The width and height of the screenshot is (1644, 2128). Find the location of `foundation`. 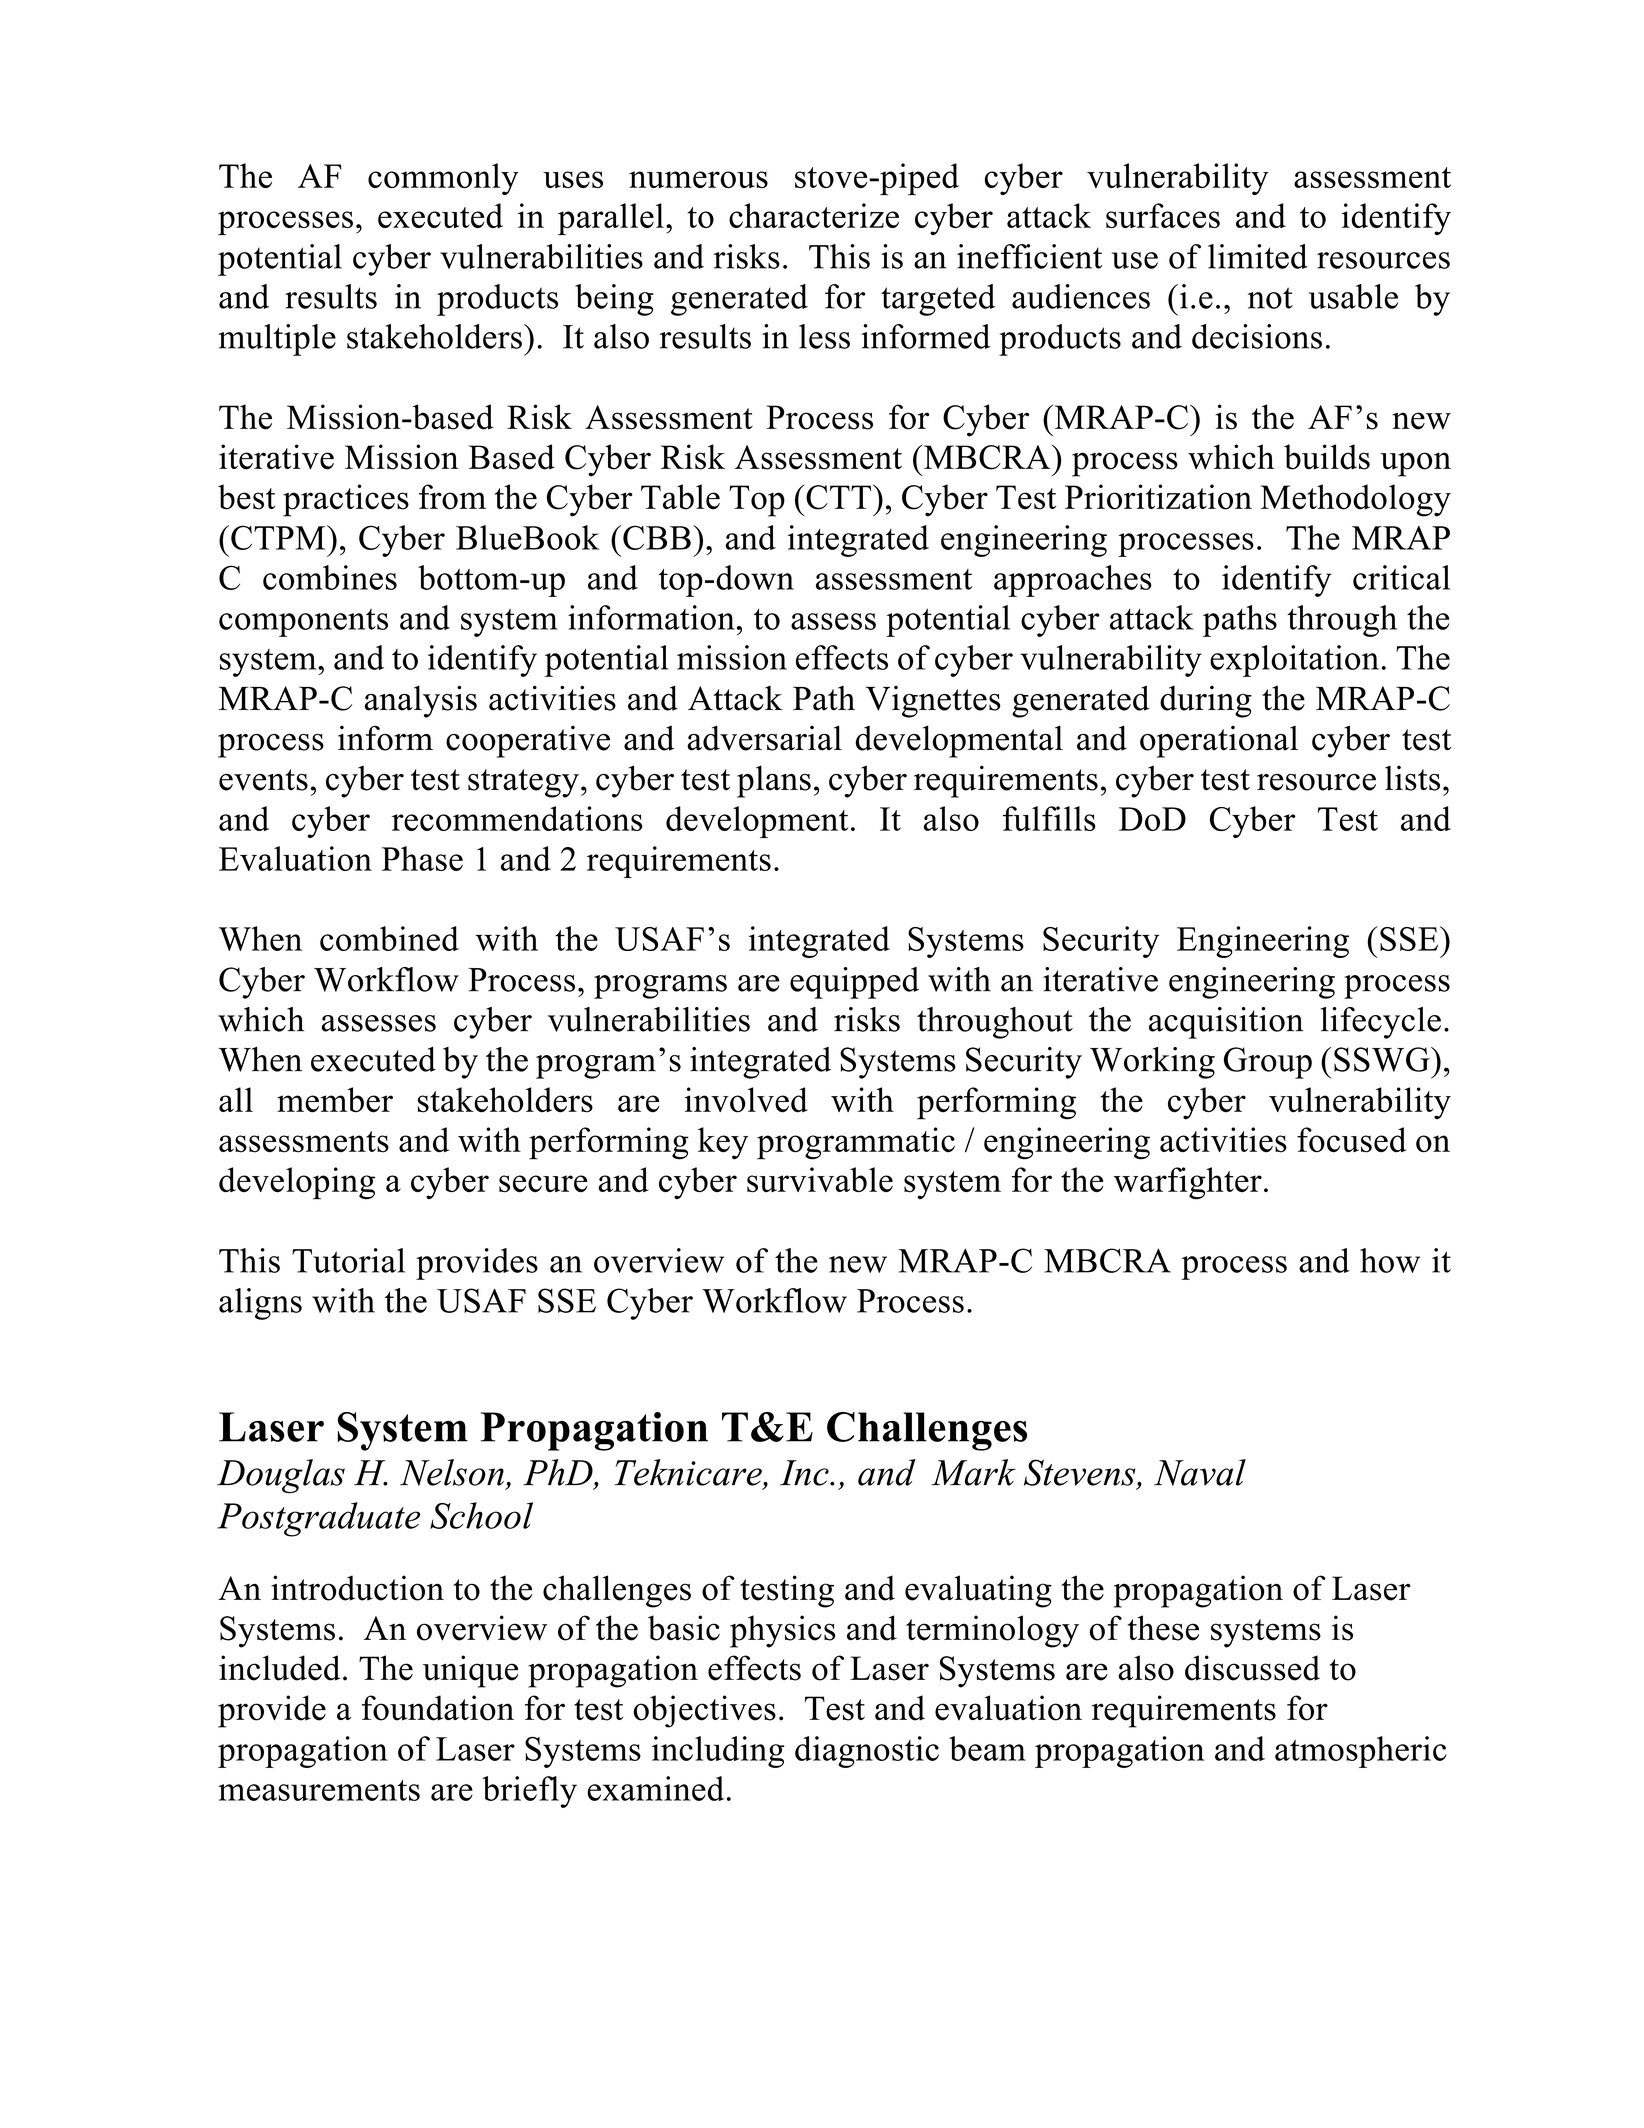

foundation is located at coordinates (438, 1708).
